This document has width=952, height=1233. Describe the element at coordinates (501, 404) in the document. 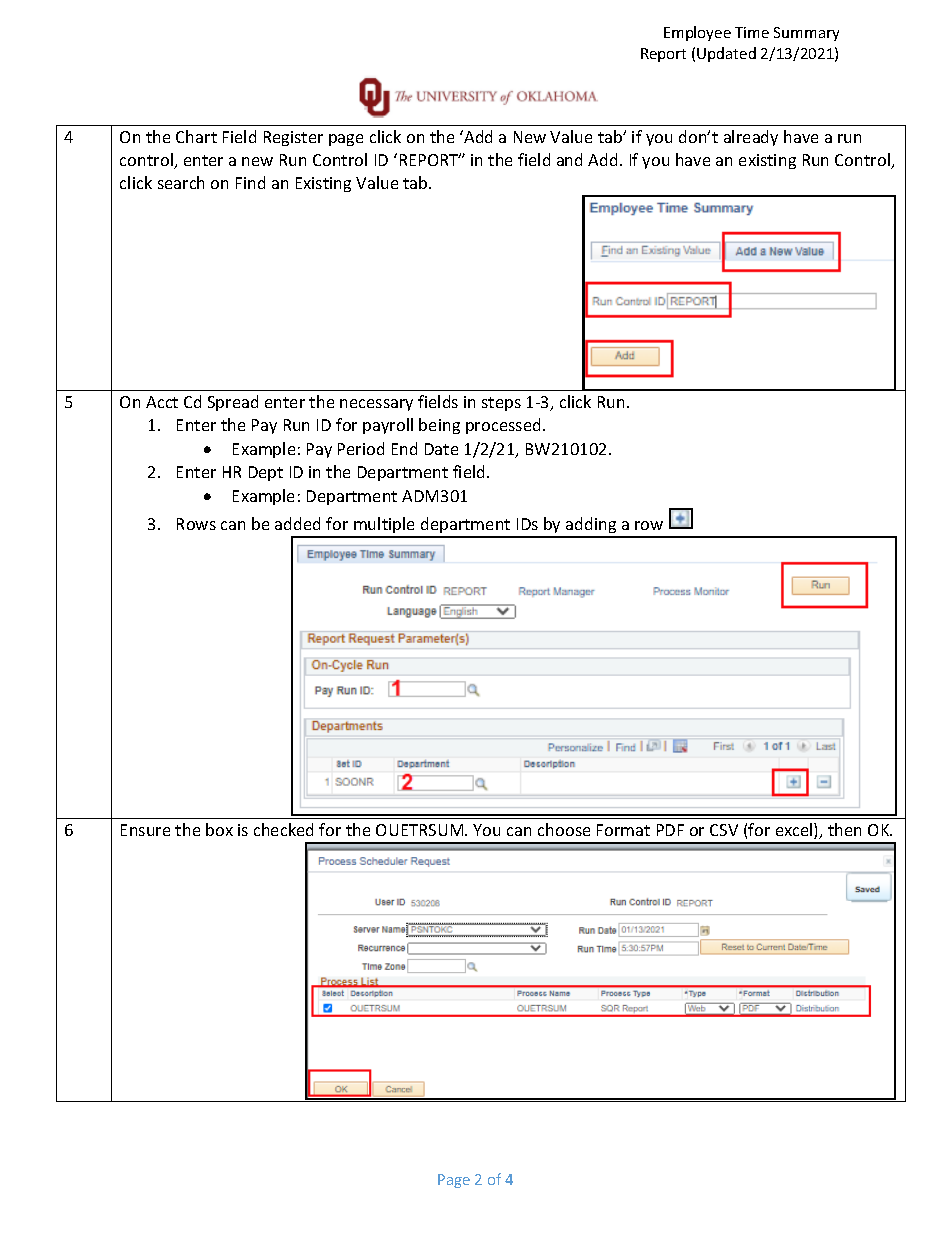

I see `steps` at that location.
